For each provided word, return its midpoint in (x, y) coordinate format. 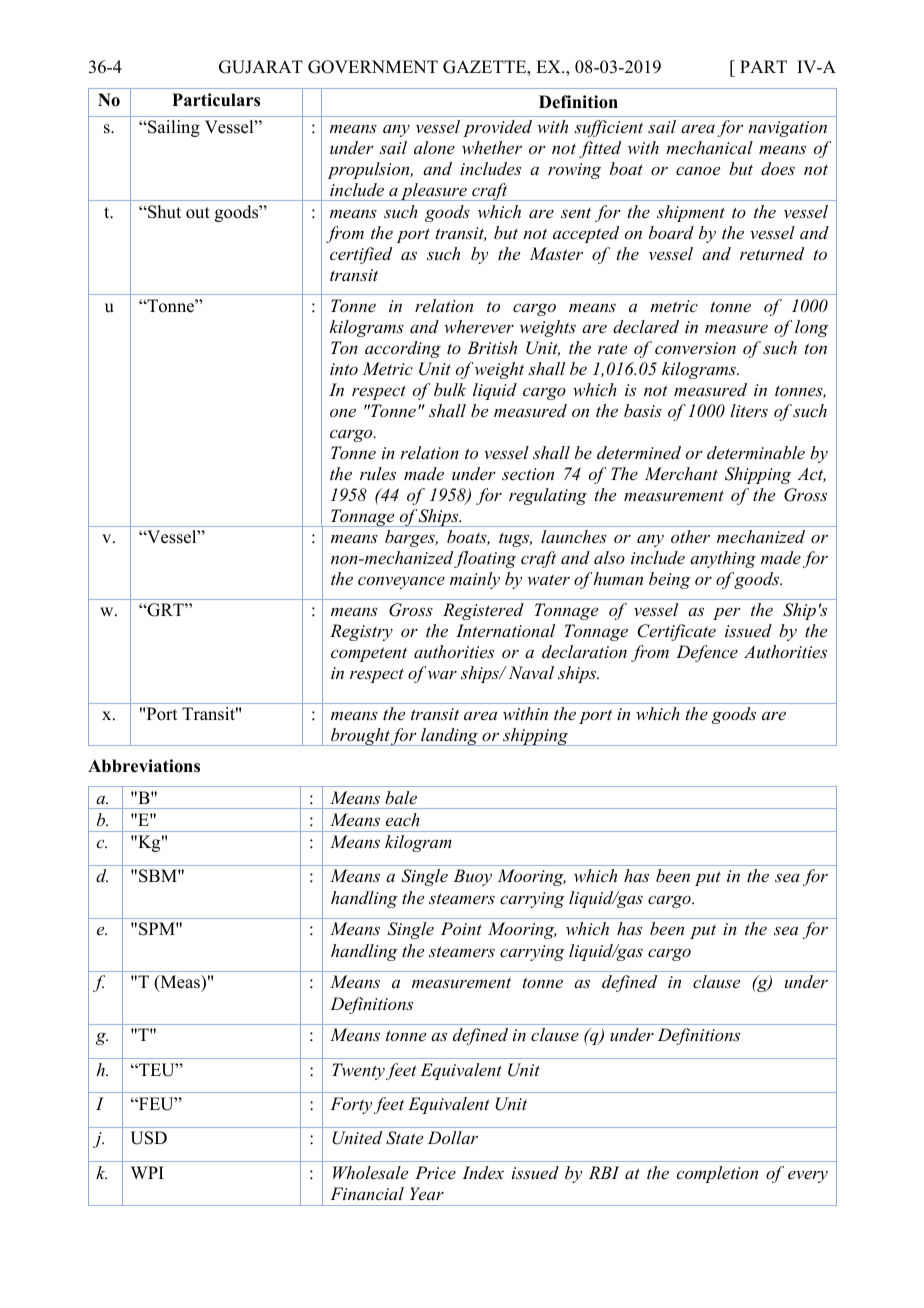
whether (492, 147)
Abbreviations (144, 766)
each (403, 819)
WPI (147, 1172)
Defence (707, 653)
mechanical (709, 147)
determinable (756, 452)
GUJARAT (261, 67)
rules (378, 473)
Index (483, 1172)
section (528, 474)
